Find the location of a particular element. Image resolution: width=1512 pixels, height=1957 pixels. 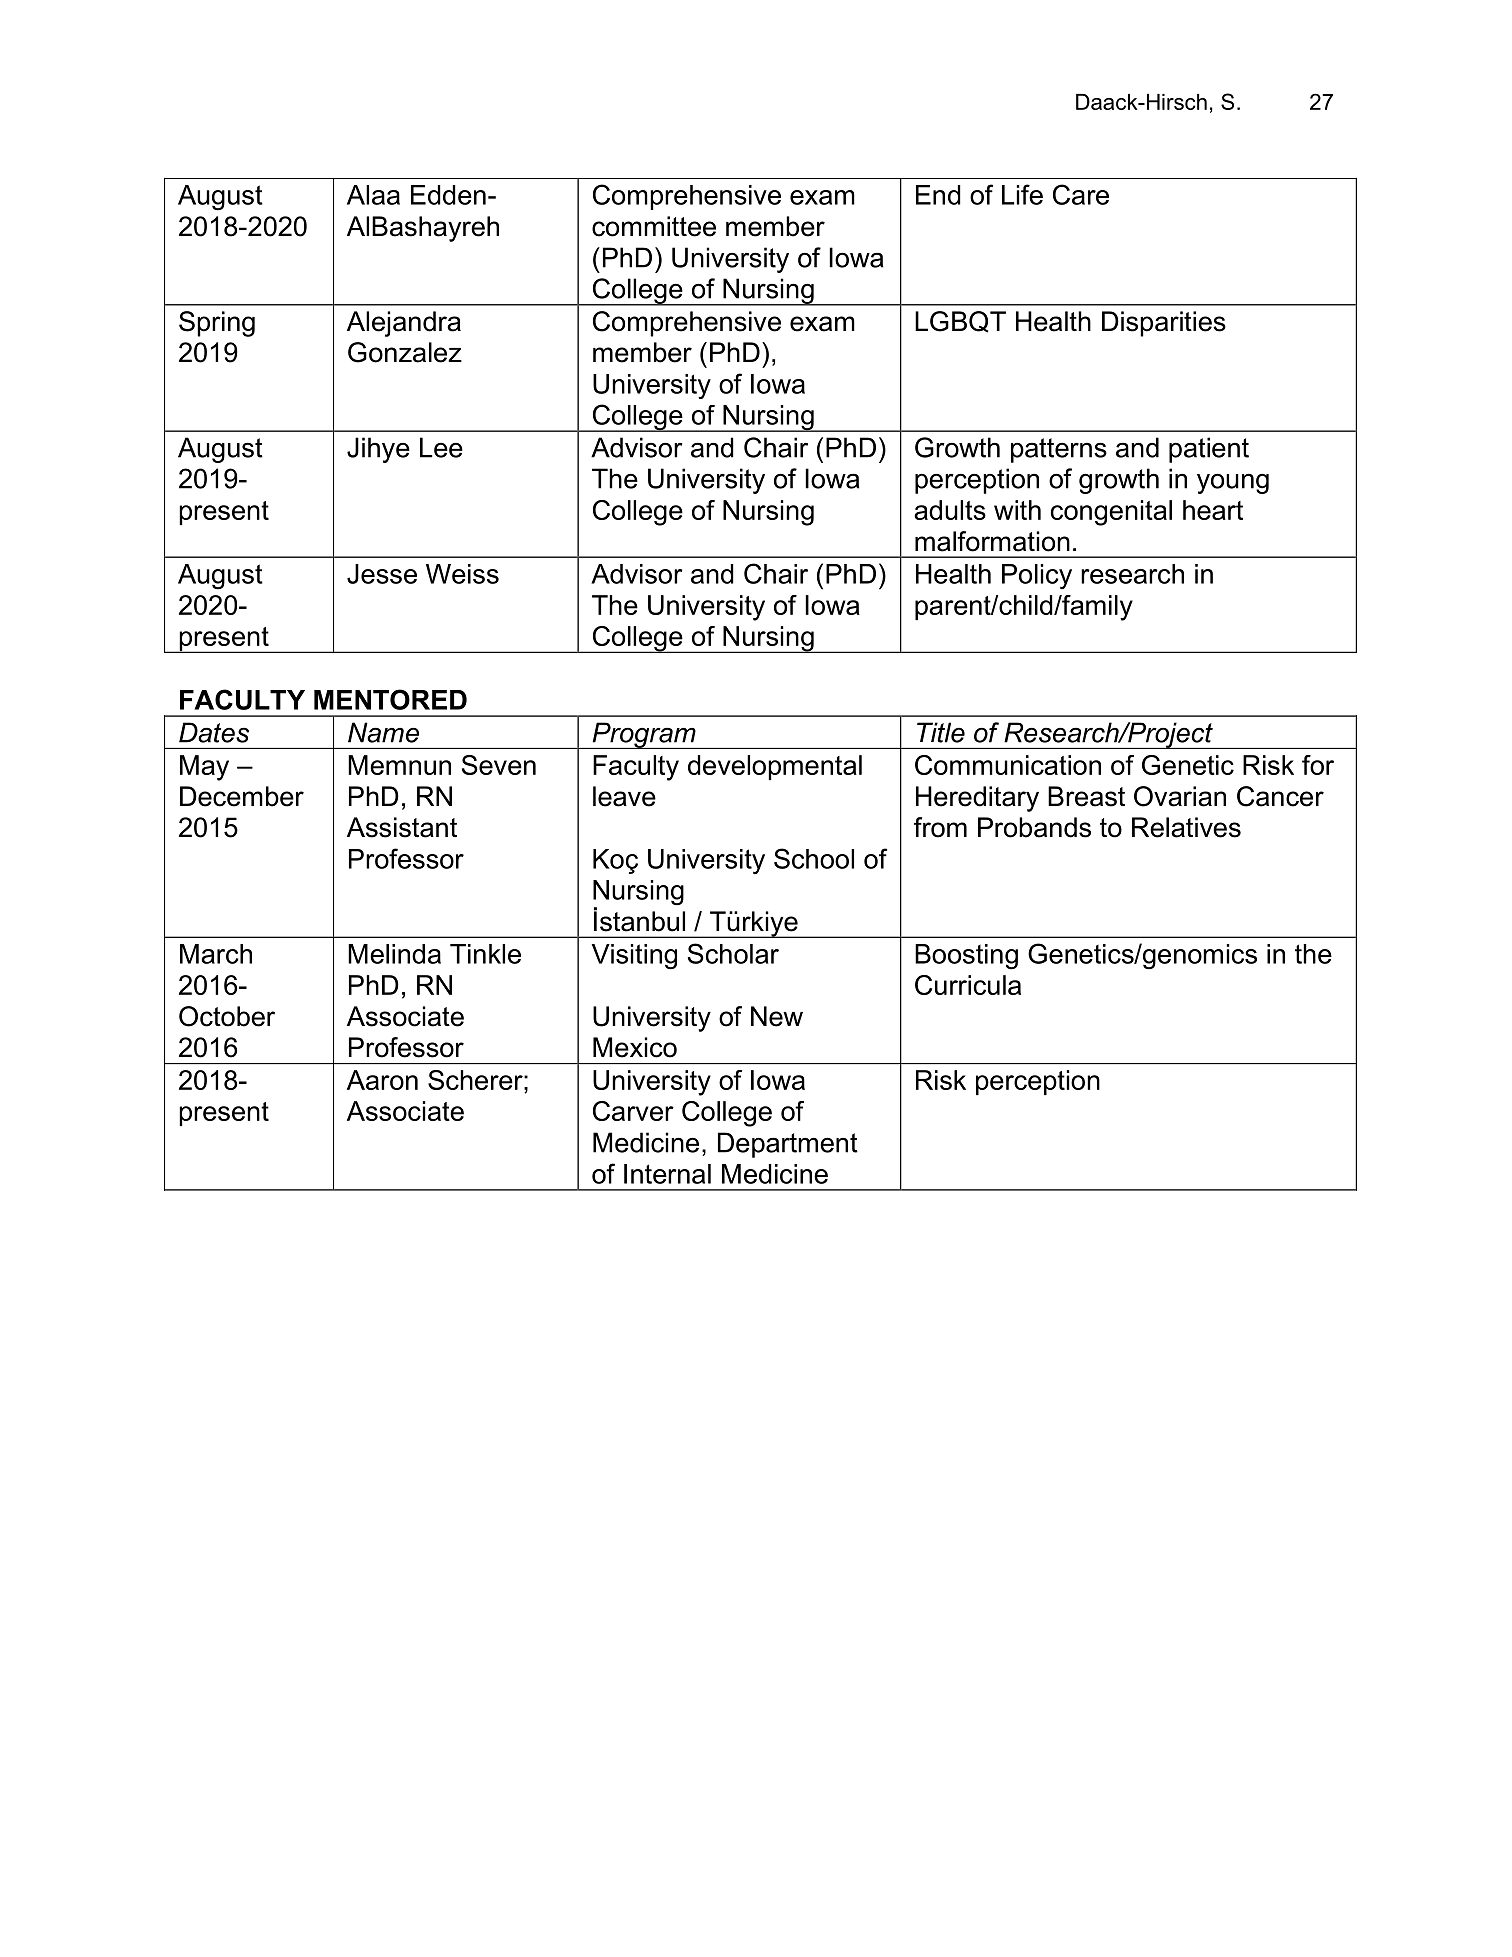

Alaa is located at coordinates (373, 195).
